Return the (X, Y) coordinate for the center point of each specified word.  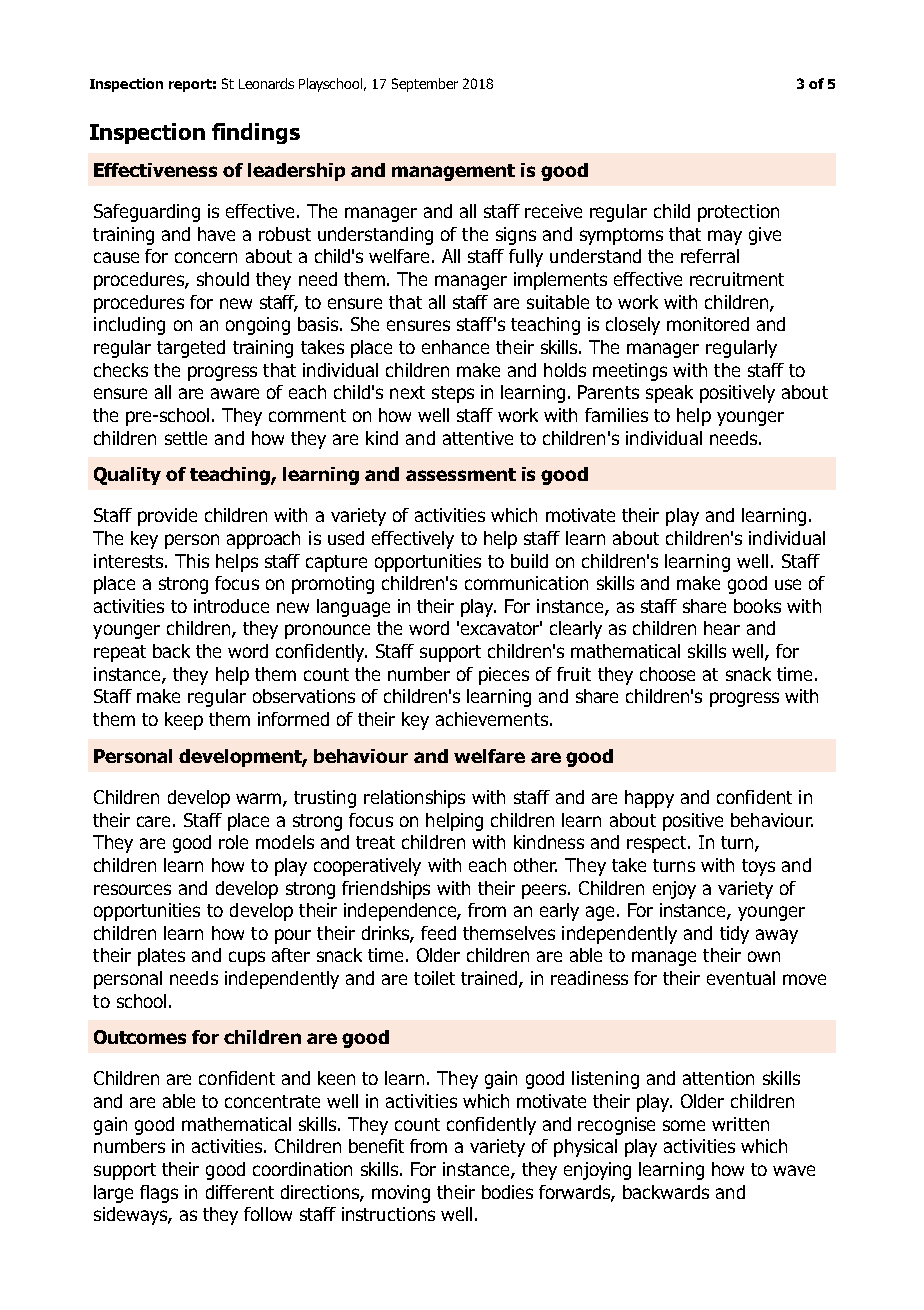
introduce (231, 606)
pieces (504, 676)
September (425, 85)
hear (722, 628)
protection (738, 213)
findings (256, 133)
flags (159, 1194)
